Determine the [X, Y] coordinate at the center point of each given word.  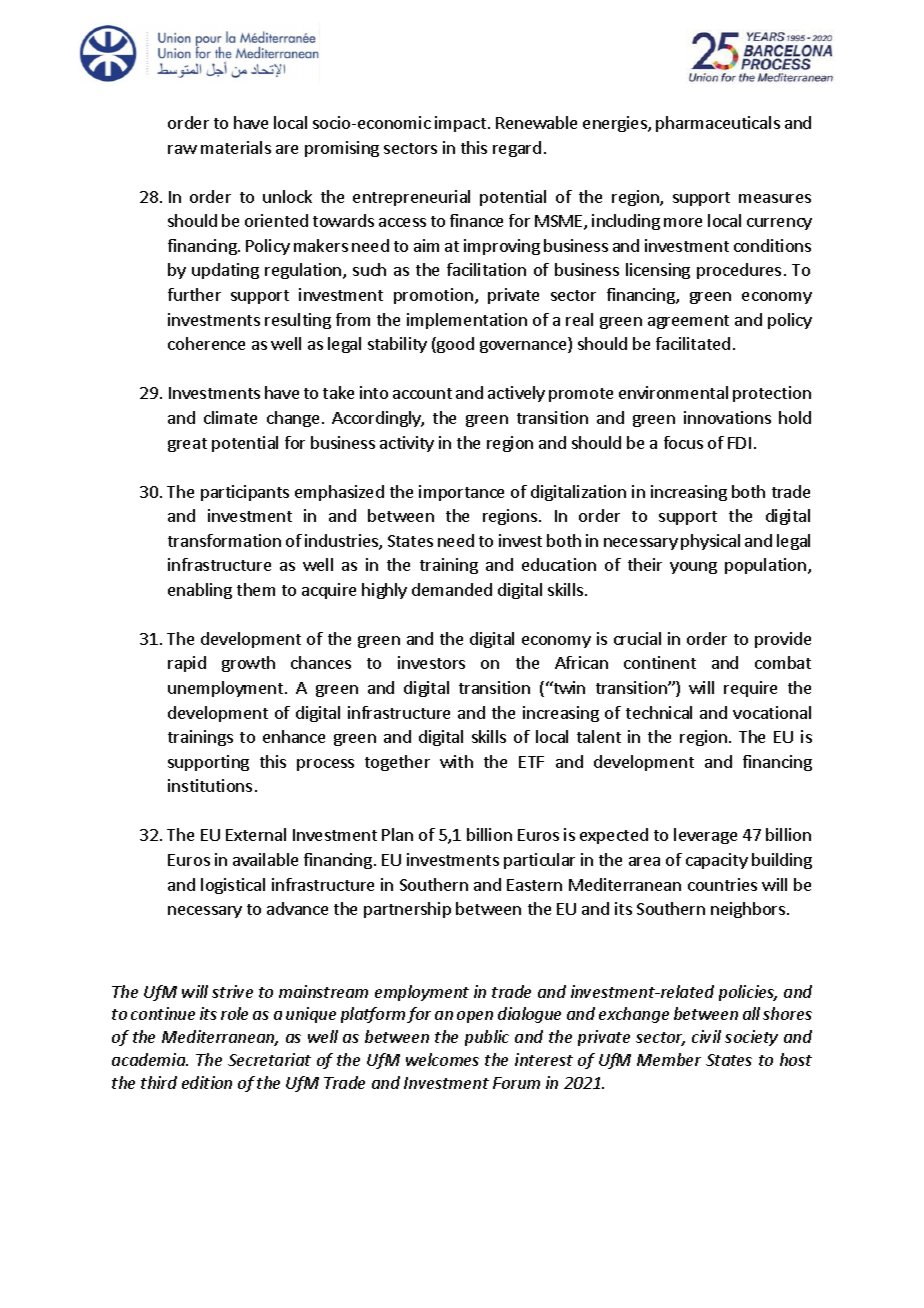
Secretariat [269, 1059]
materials [236, 147]
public [487, 1038]
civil [706, 1036]
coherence [206, 343]
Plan [397, 834]
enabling [200, 591]
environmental [673, 392]
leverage [705, 836]
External [256, 834]
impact [462, 124]
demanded [452, 589]
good [454, 345]
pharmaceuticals [718, 124]
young [693, 568]
